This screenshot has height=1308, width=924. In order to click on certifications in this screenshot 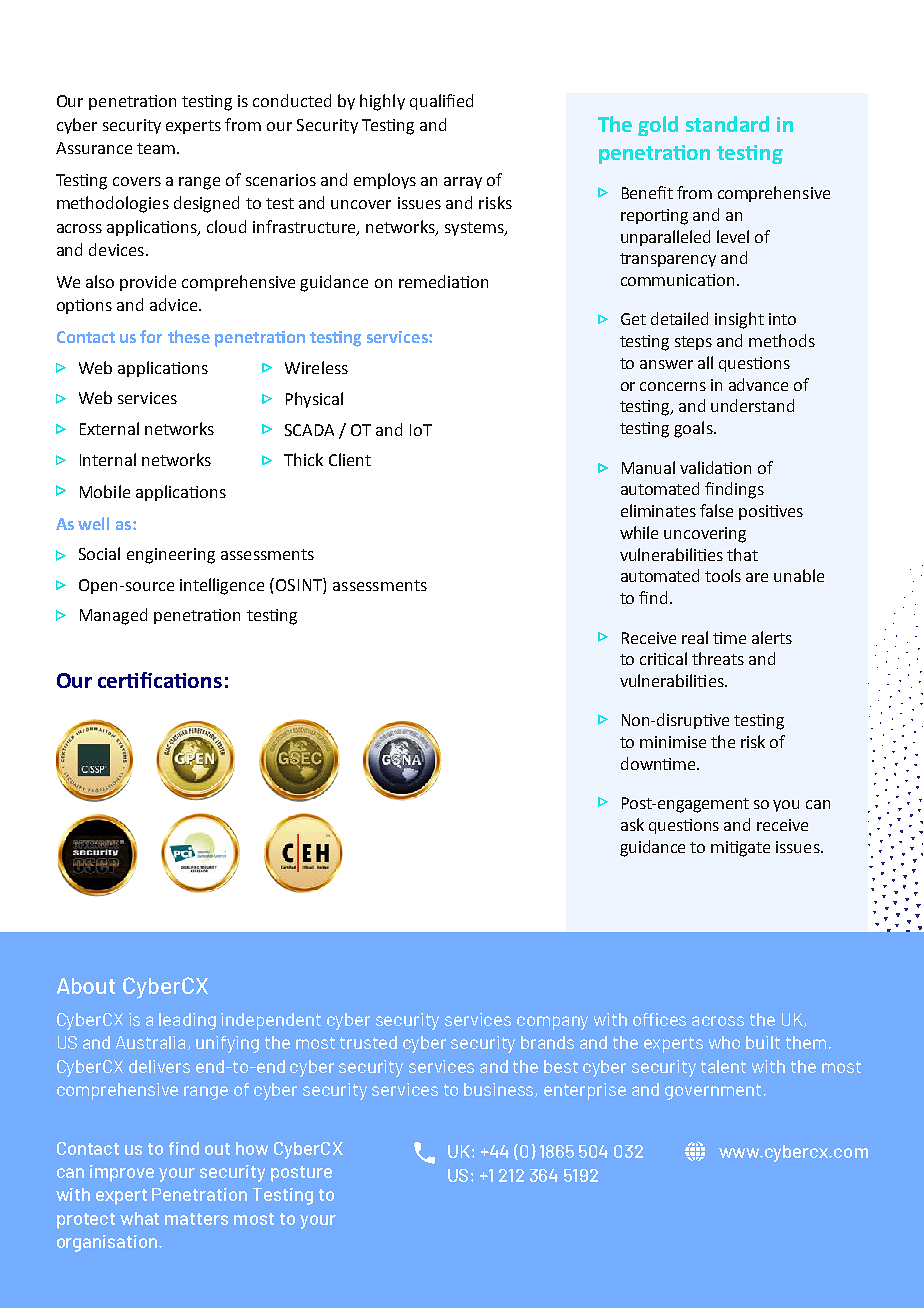, I will do `click(160, 680)`.
